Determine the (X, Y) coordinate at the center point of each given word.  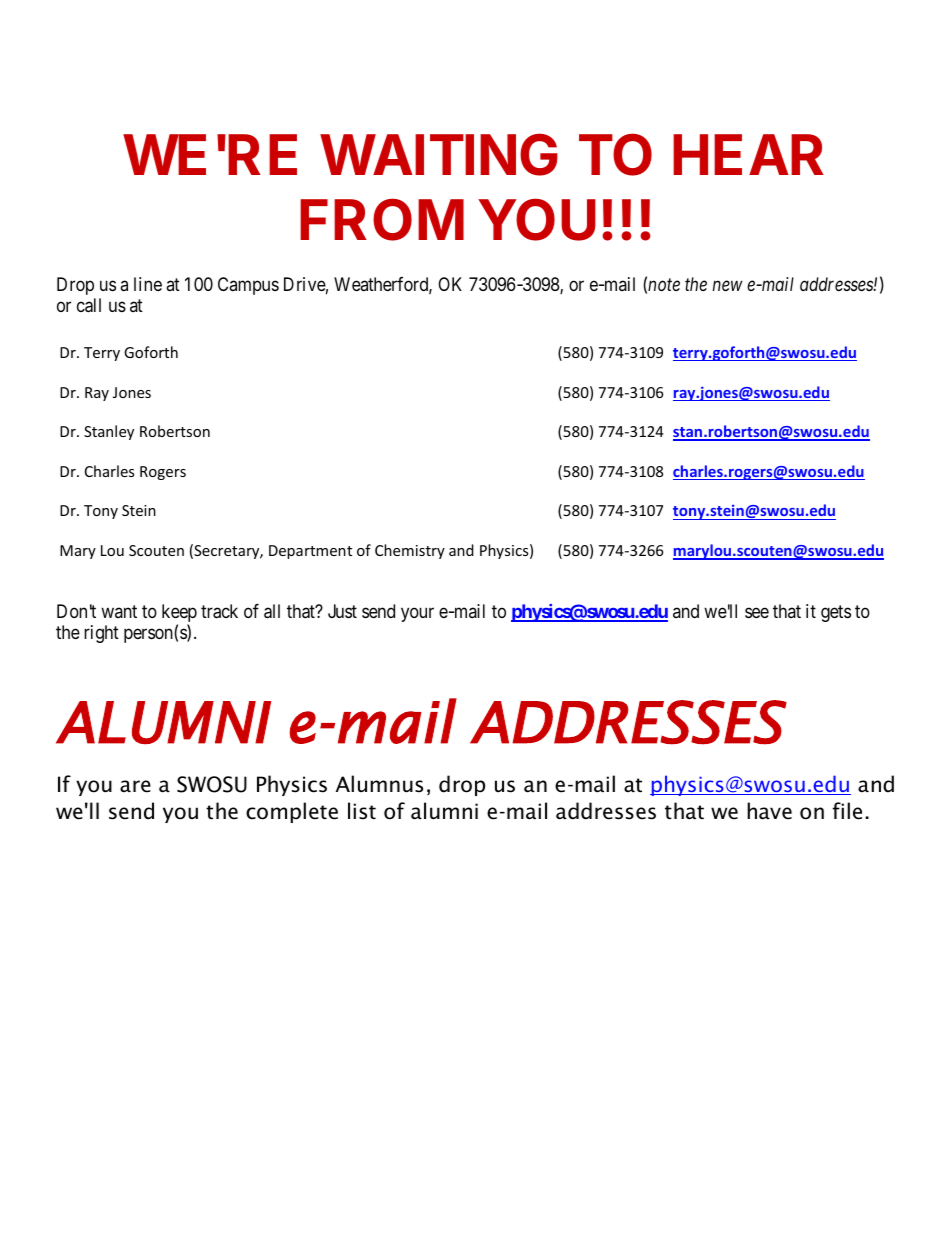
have (769, 811)
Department (310, 552)
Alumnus (379, 784)
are (135, 786)
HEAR (748, 154)
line (148, 284)
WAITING (439, 154)
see (757, 612)
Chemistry (410, 551)
